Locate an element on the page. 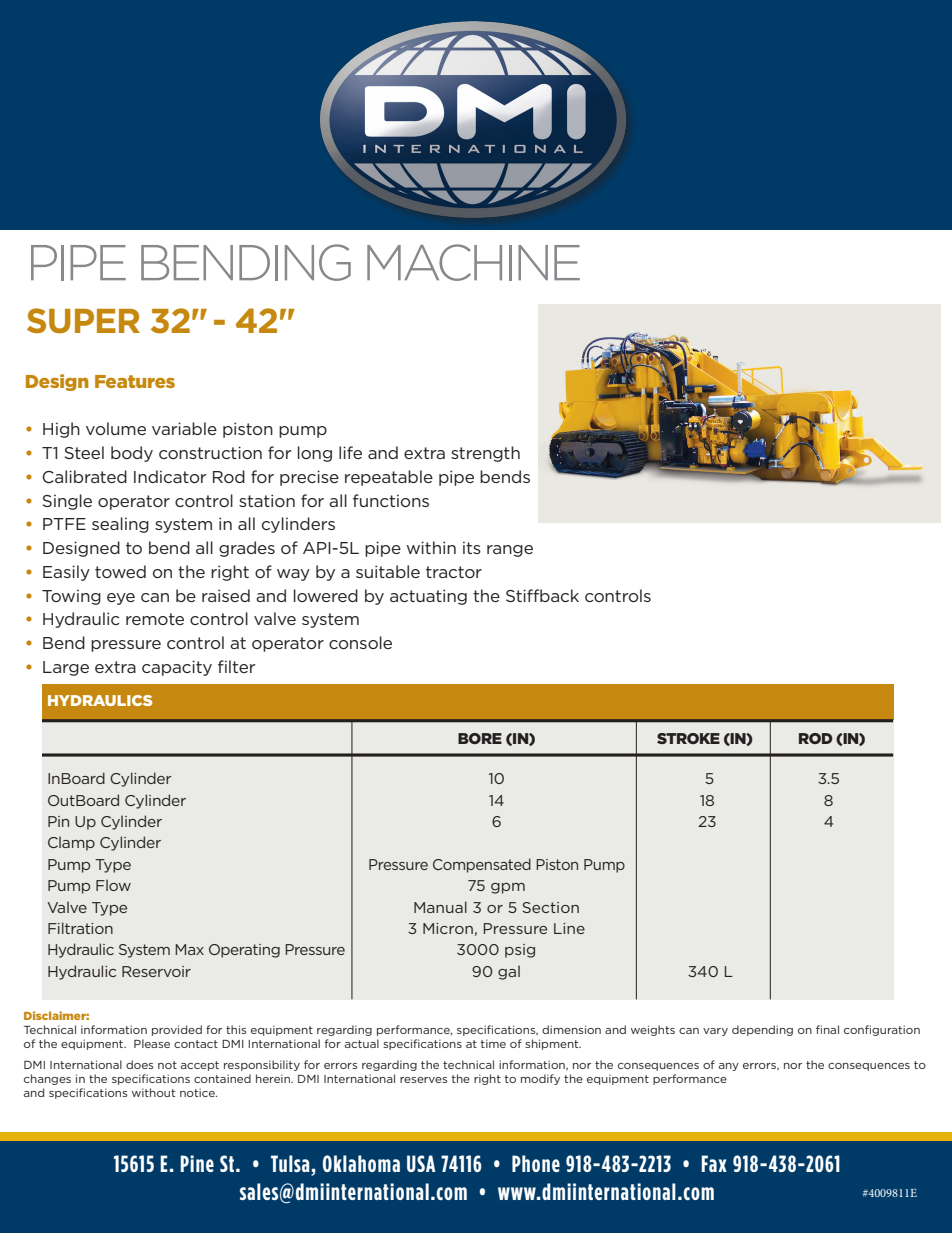 Image resolution: width=952 pixels, height=1233 pixels. depending is located at coordinates (762, 1030).
